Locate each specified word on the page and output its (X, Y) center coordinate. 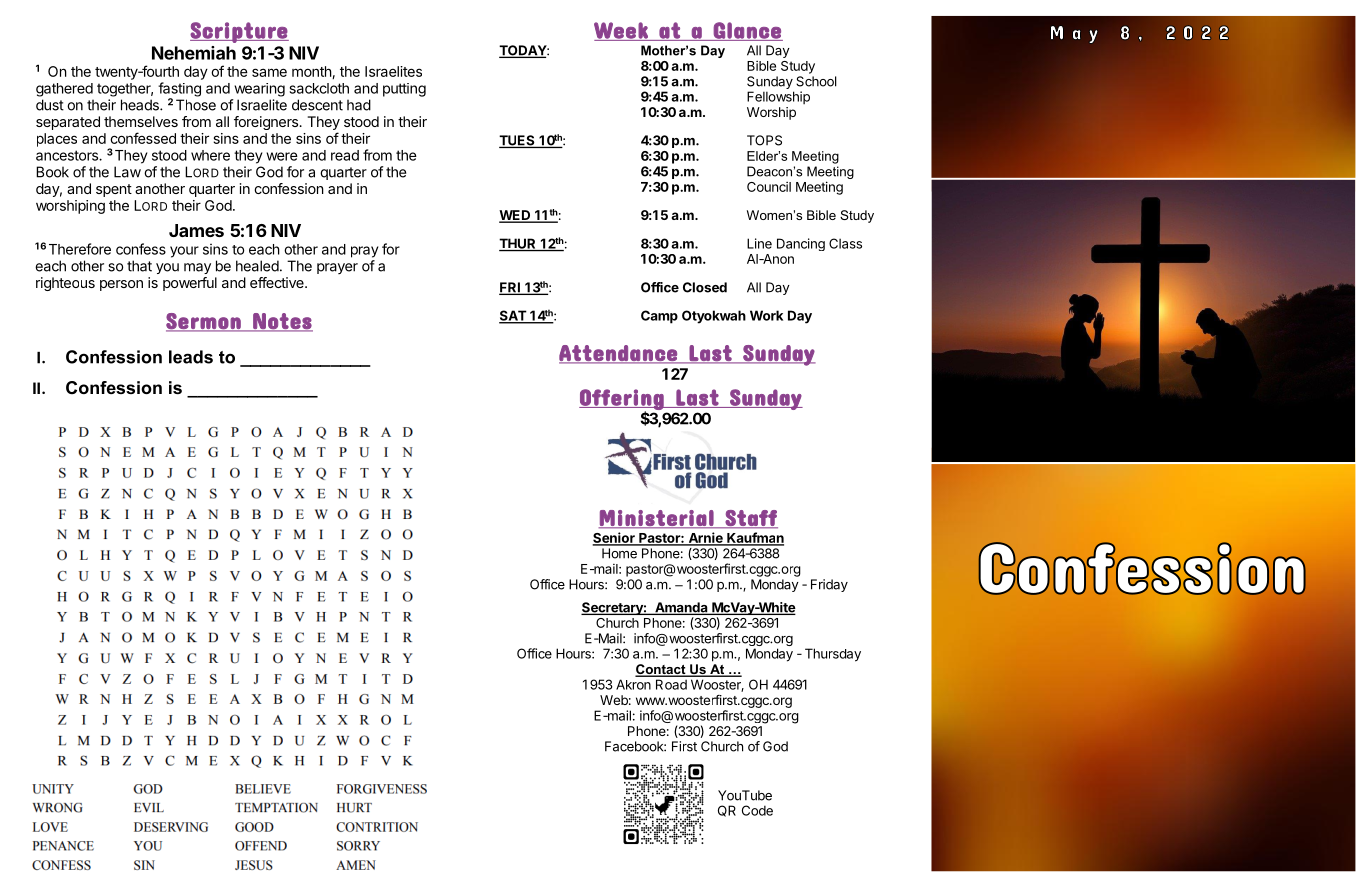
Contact (661, 670)
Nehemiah (194, 53)
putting (404, 90)
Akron (633, 684)
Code (757, 810)
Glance (747, 31)
